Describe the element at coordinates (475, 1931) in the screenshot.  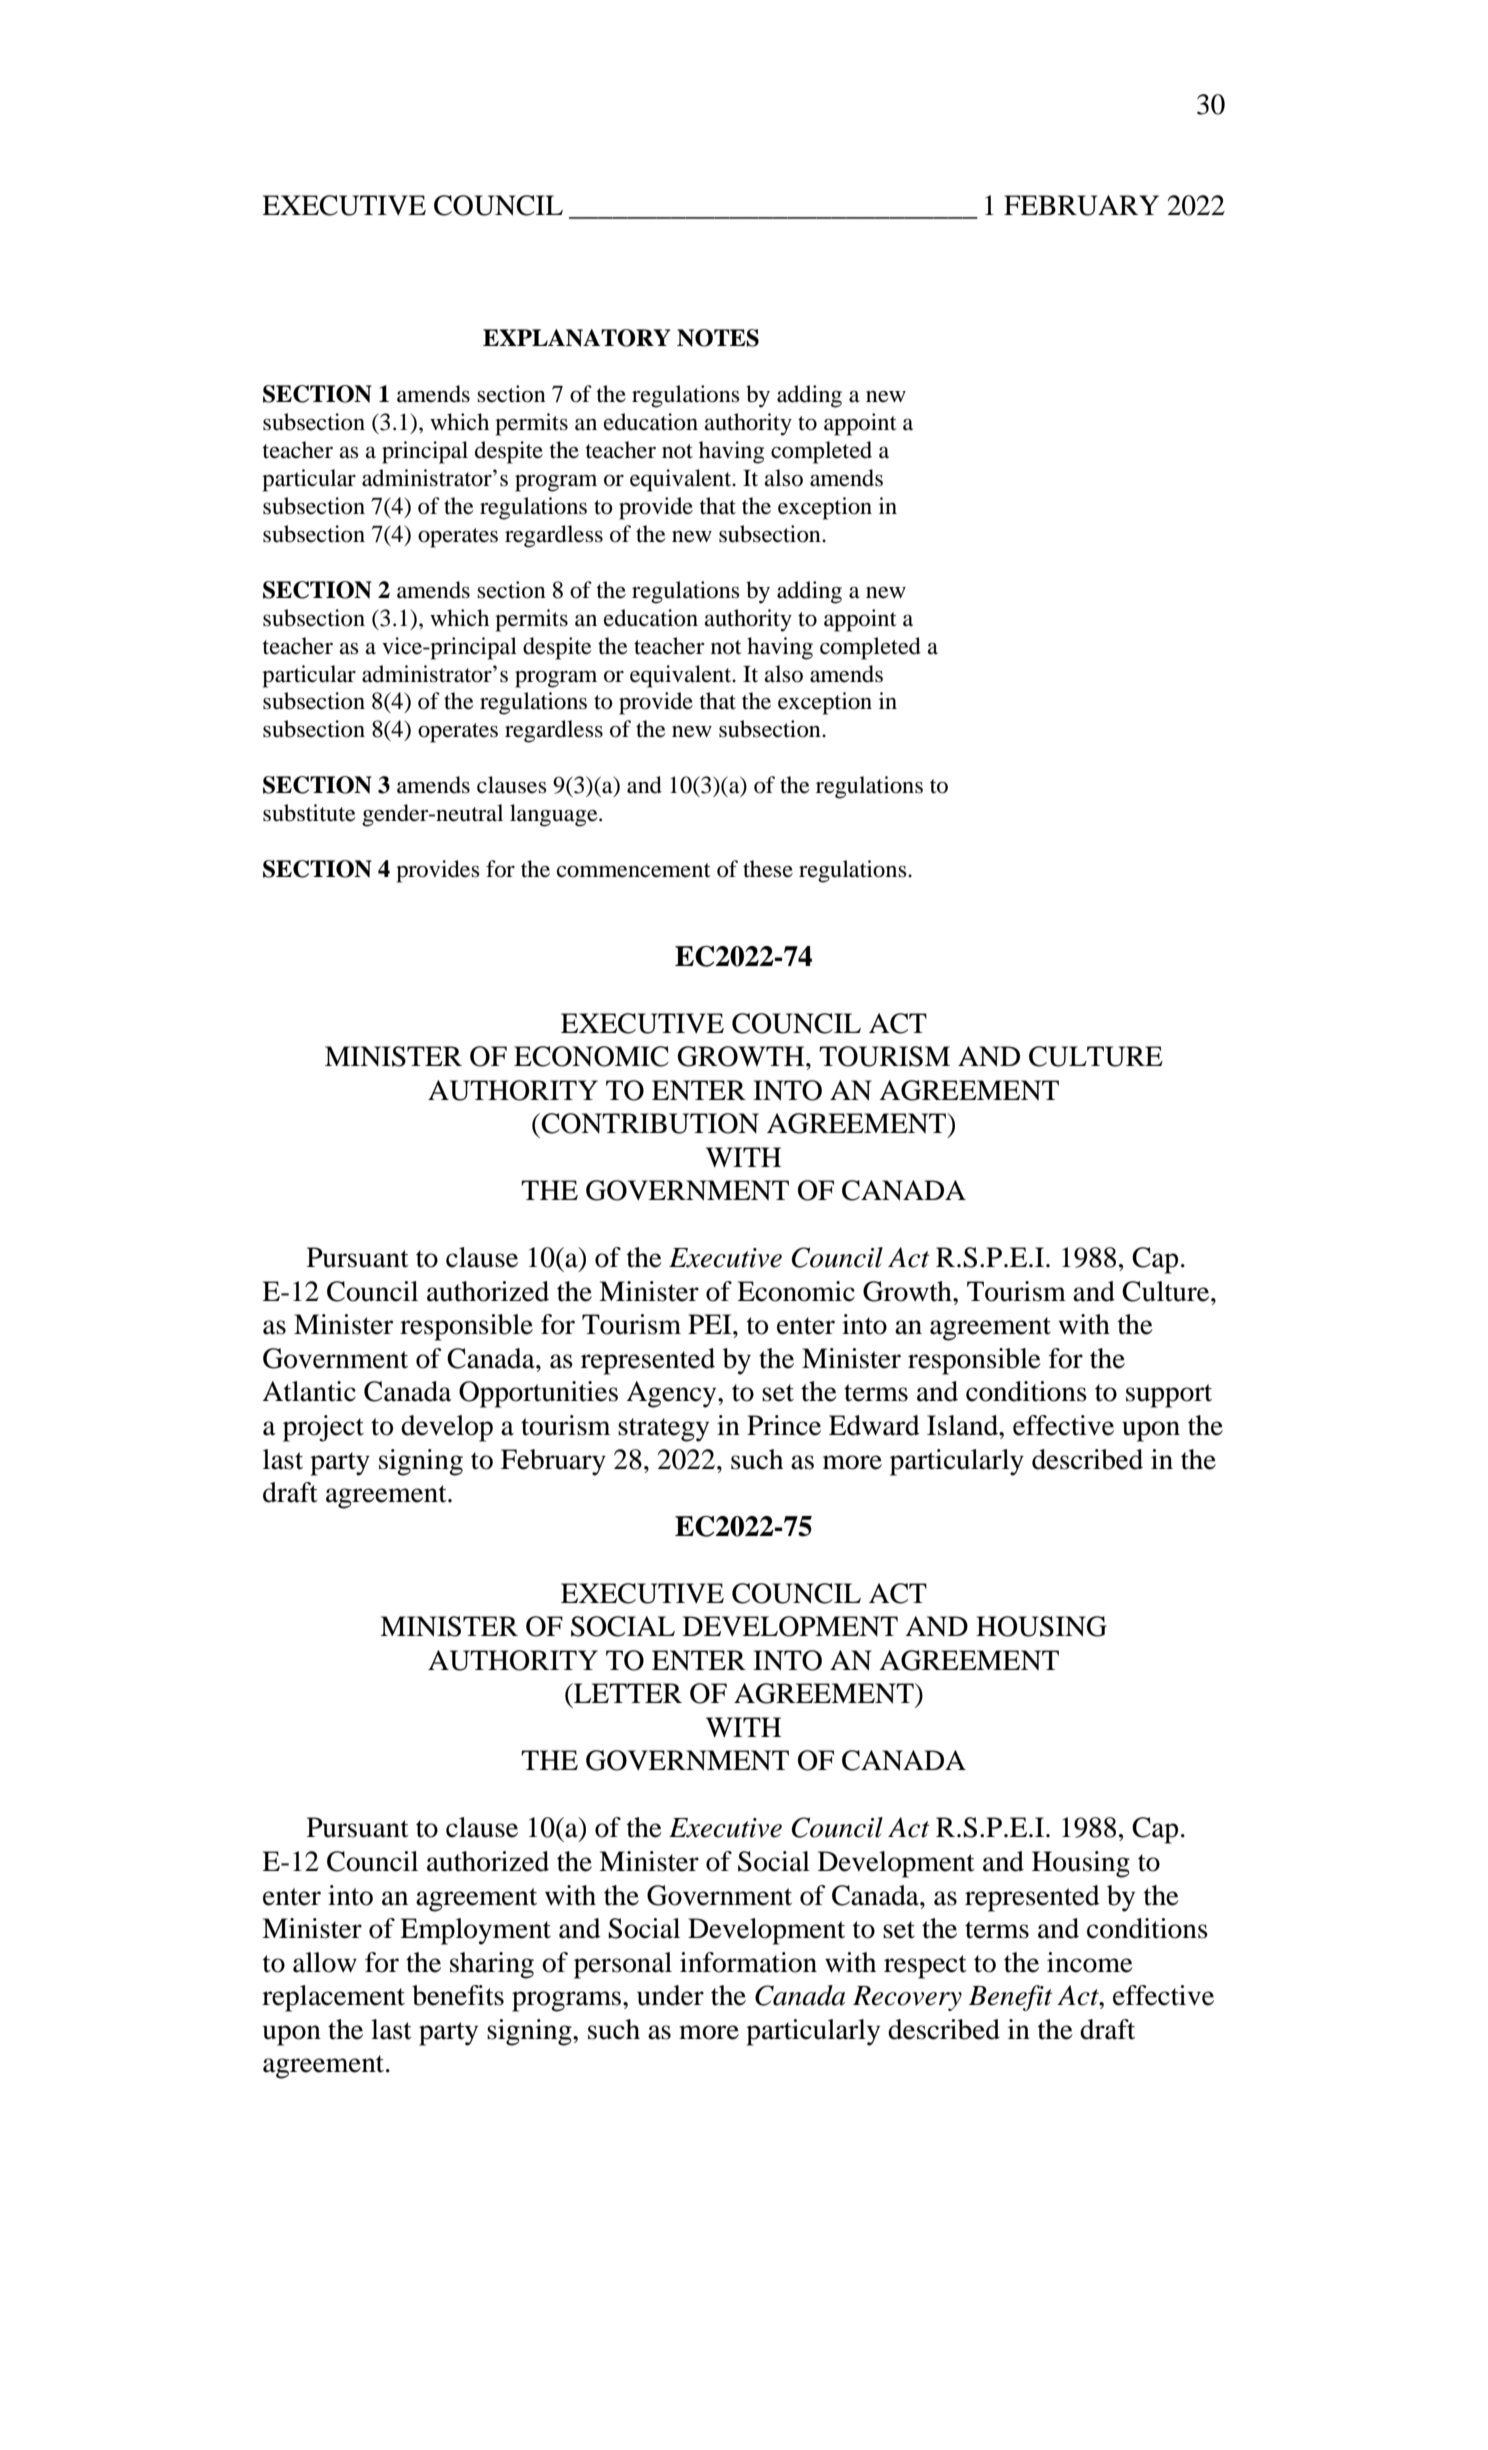
I see `Employment` at that location.
